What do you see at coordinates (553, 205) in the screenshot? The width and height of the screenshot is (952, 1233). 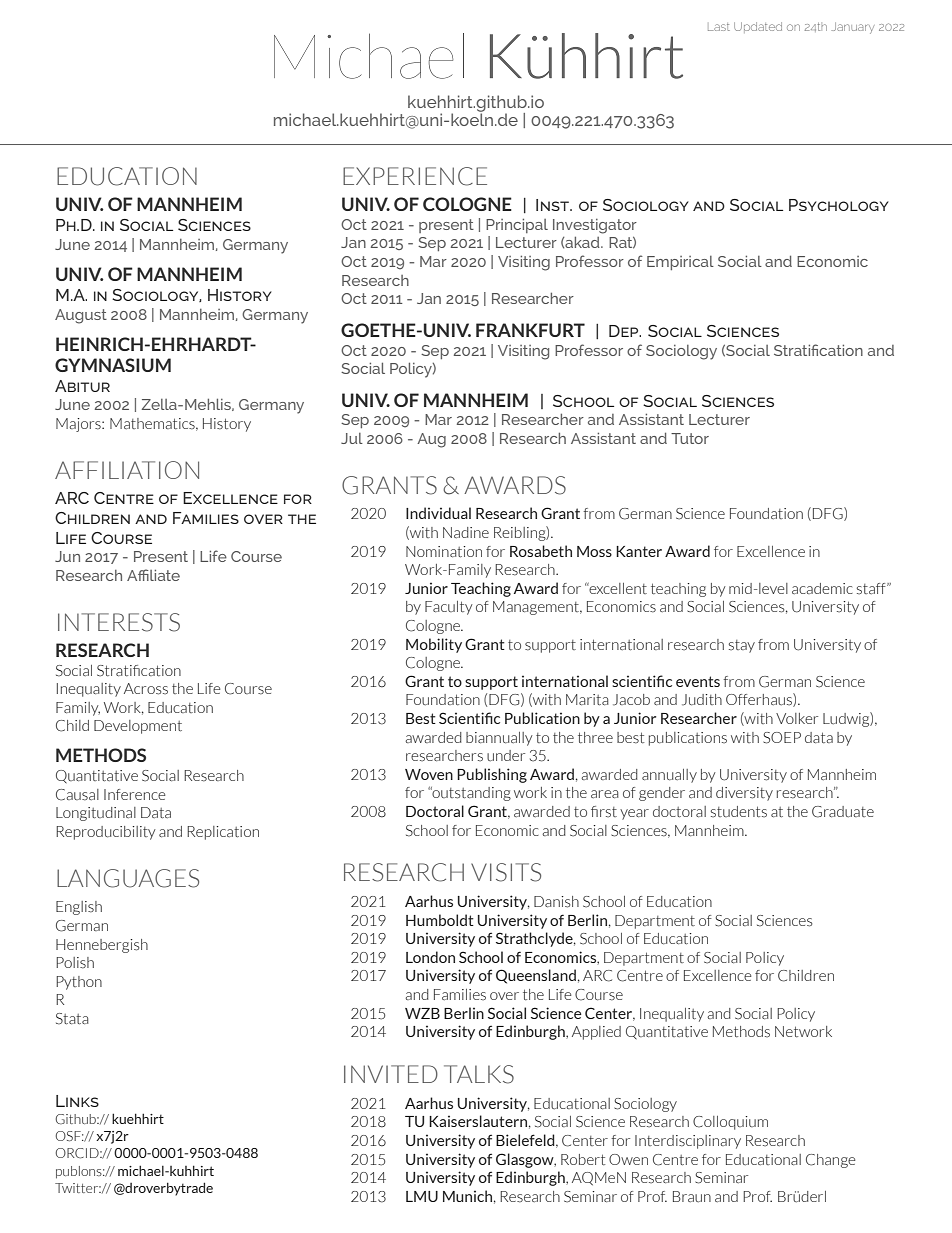 I see `INST` at bounding box center [553, 205].
